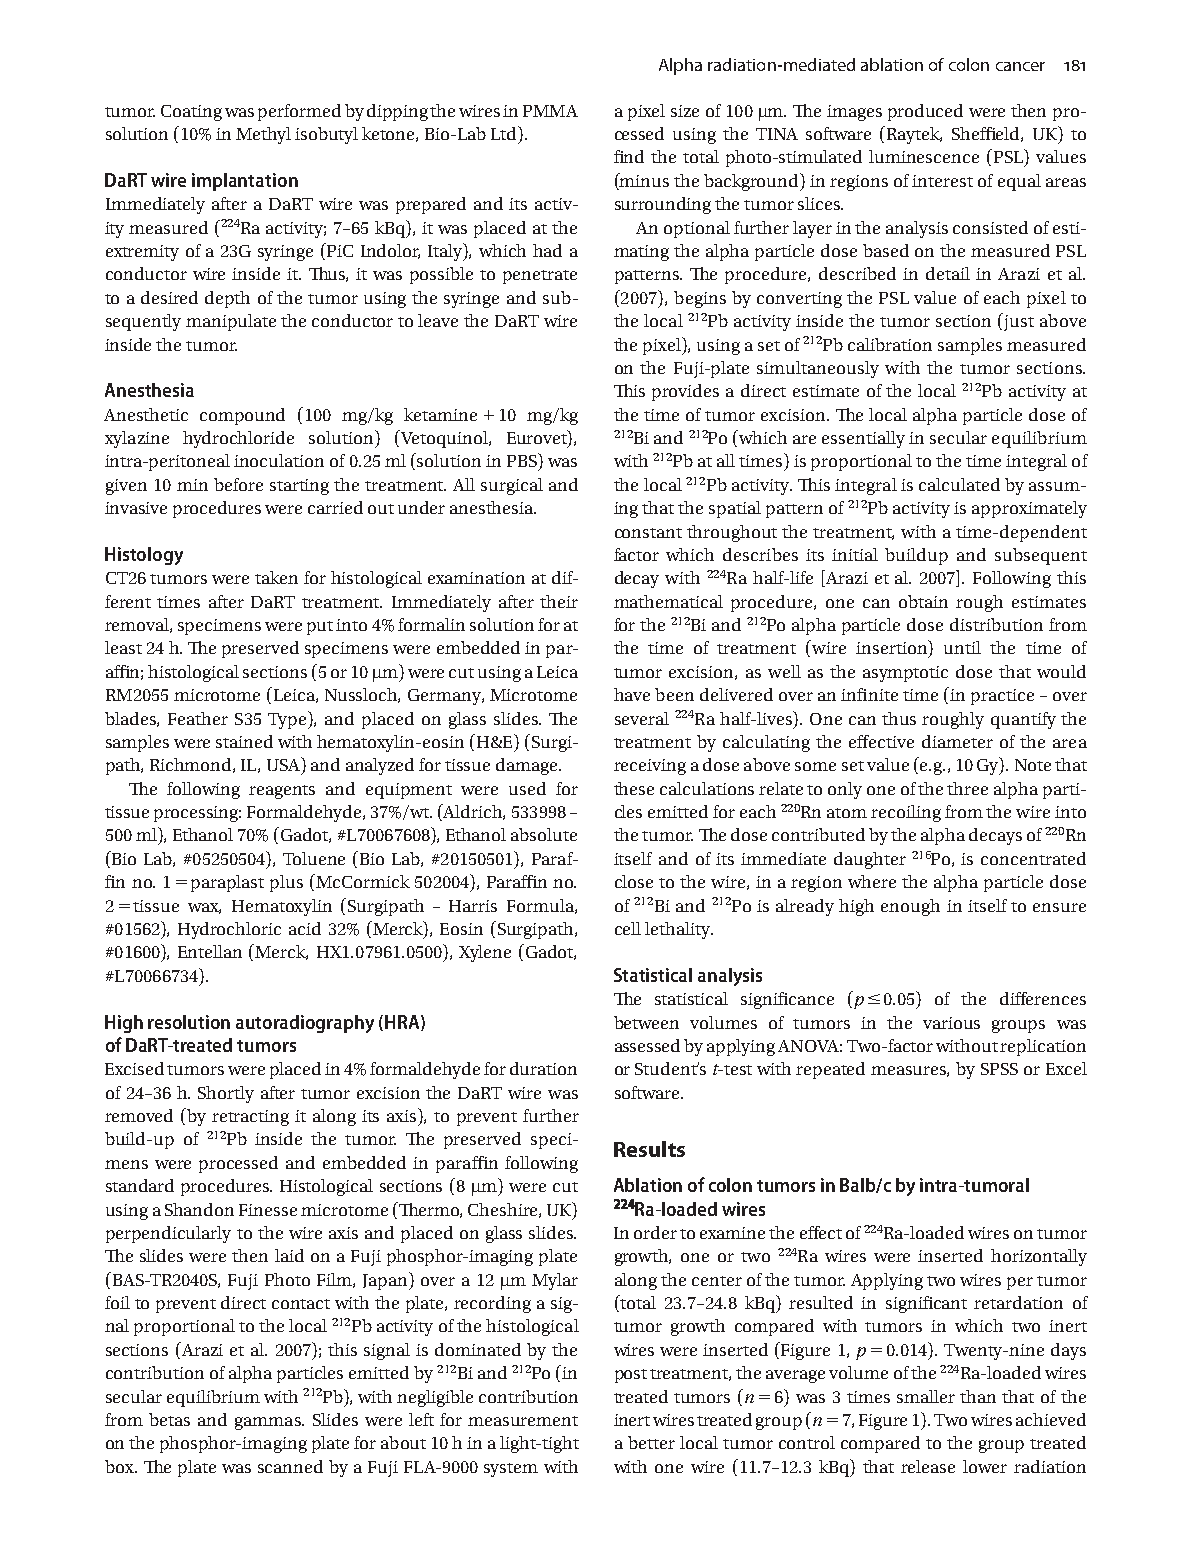  What do you see at coordinates (263, 135) in the image?
I see `Methyl` at bounding box center [263, 135].
